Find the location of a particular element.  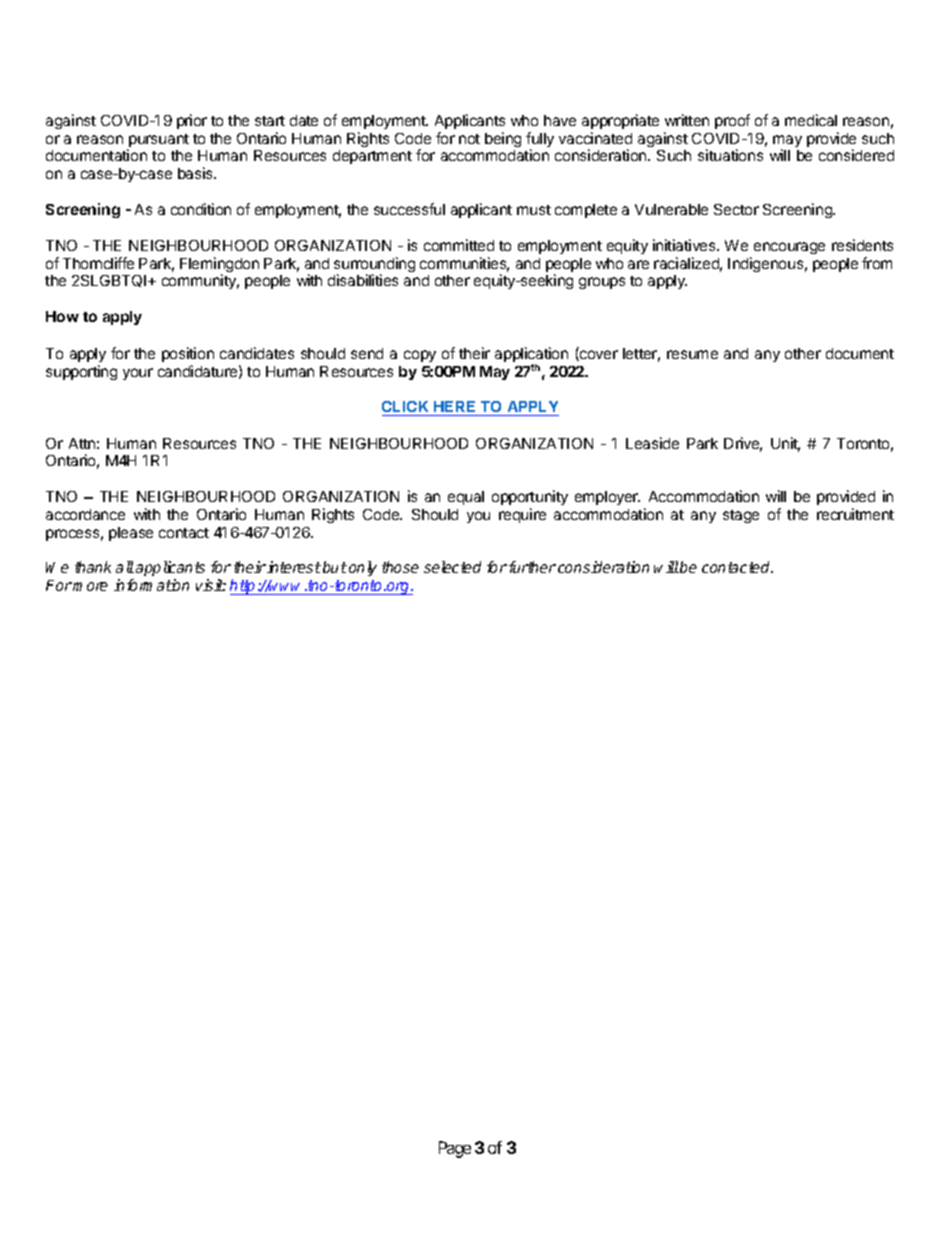

information is located at coordinates (151, 585).
